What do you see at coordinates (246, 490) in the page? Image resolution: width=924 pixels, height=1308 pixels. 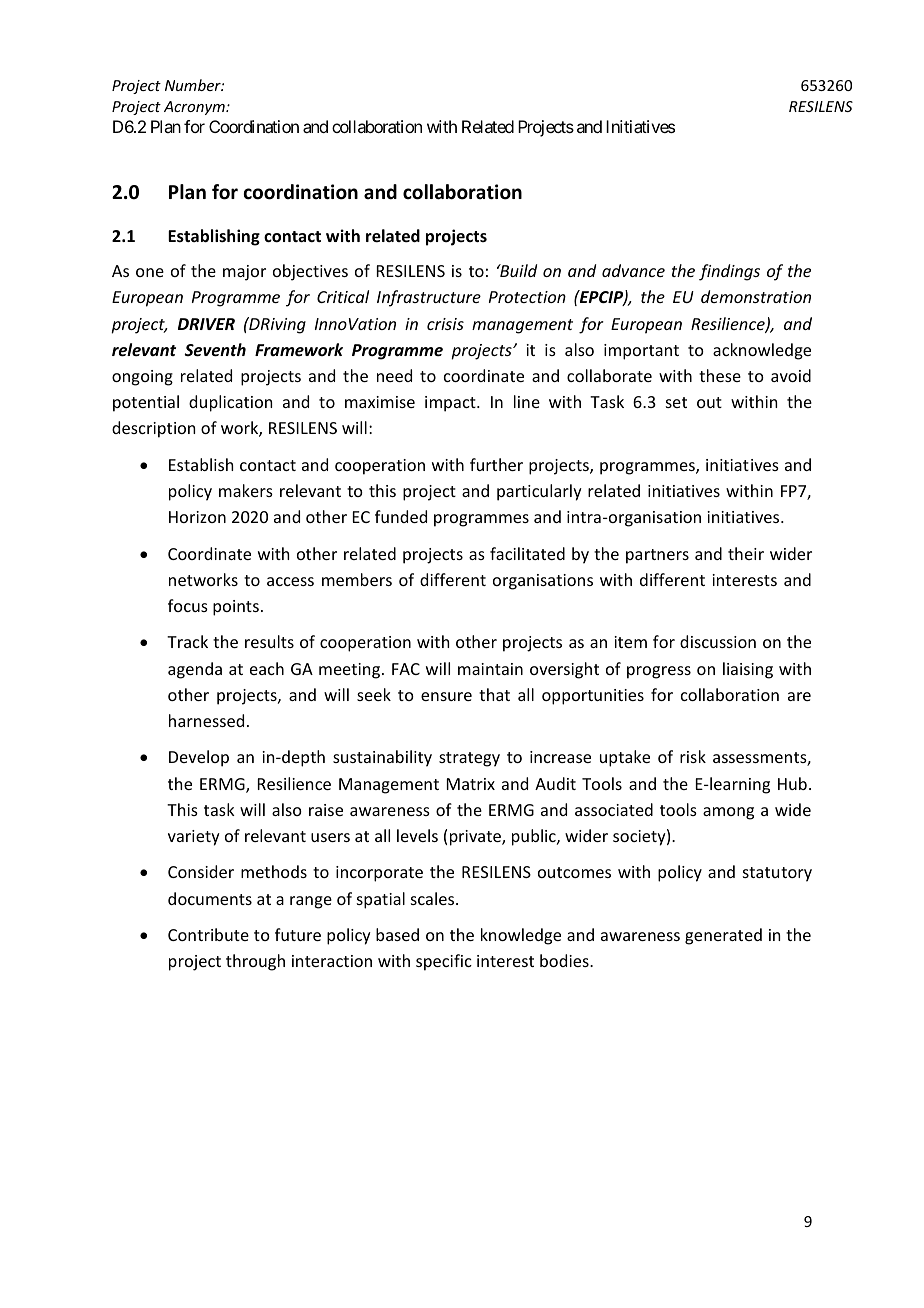 I see `makers` at bounding box center [246, 490].
